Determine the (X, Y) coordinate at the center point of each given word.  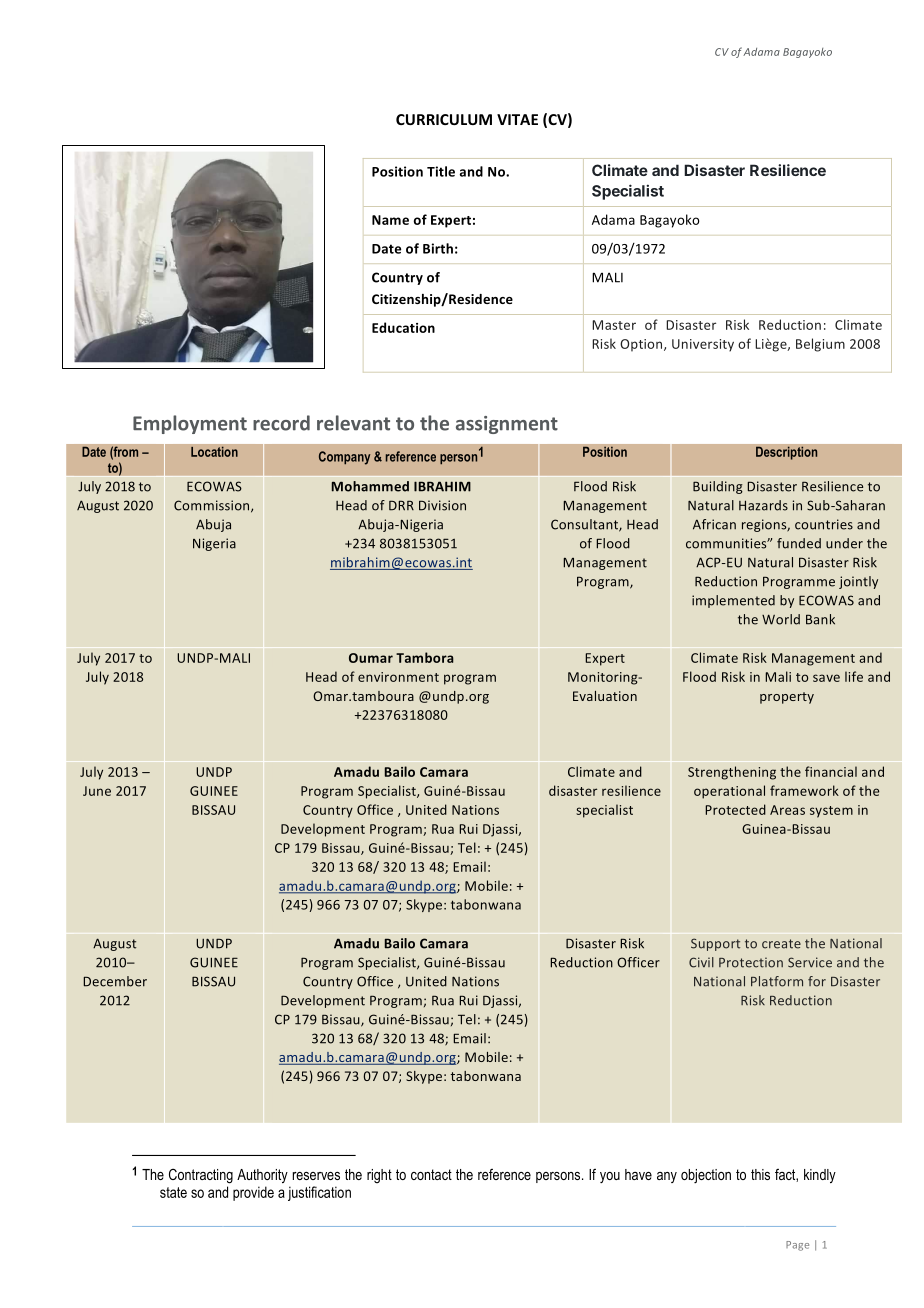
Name (390, 220)
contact (431, 1174)
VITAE (517, 119)
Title (441, 171)
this (760, 1174)
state (173, 1192)
